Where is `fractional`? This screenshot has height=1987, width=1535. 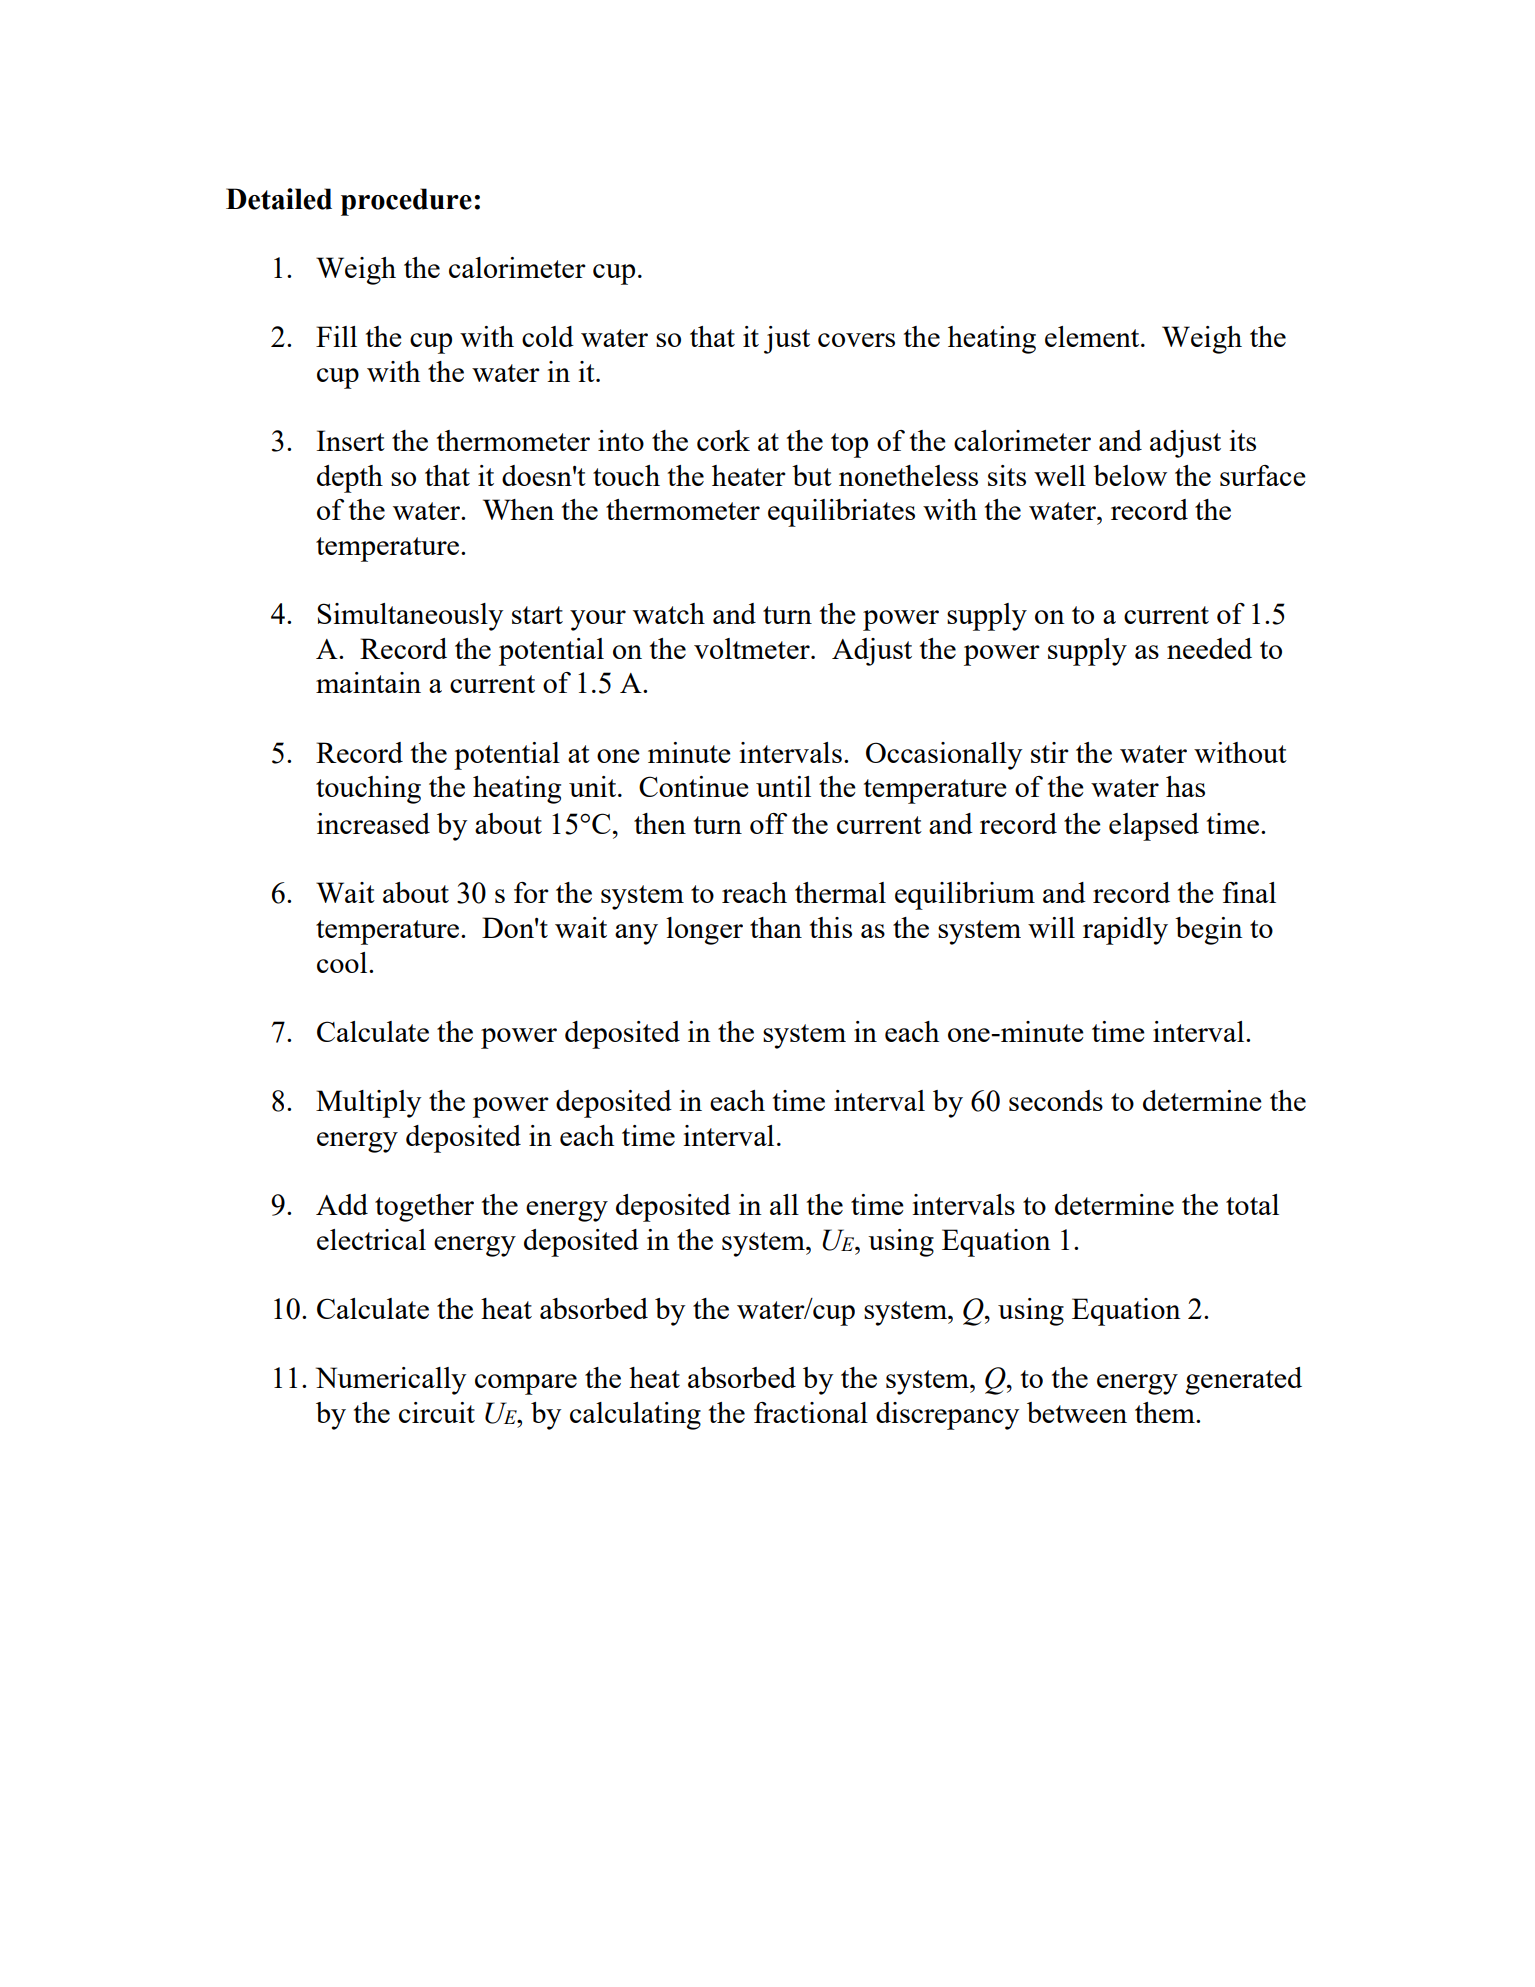
fractional is located at coordinates (811, 1412).
